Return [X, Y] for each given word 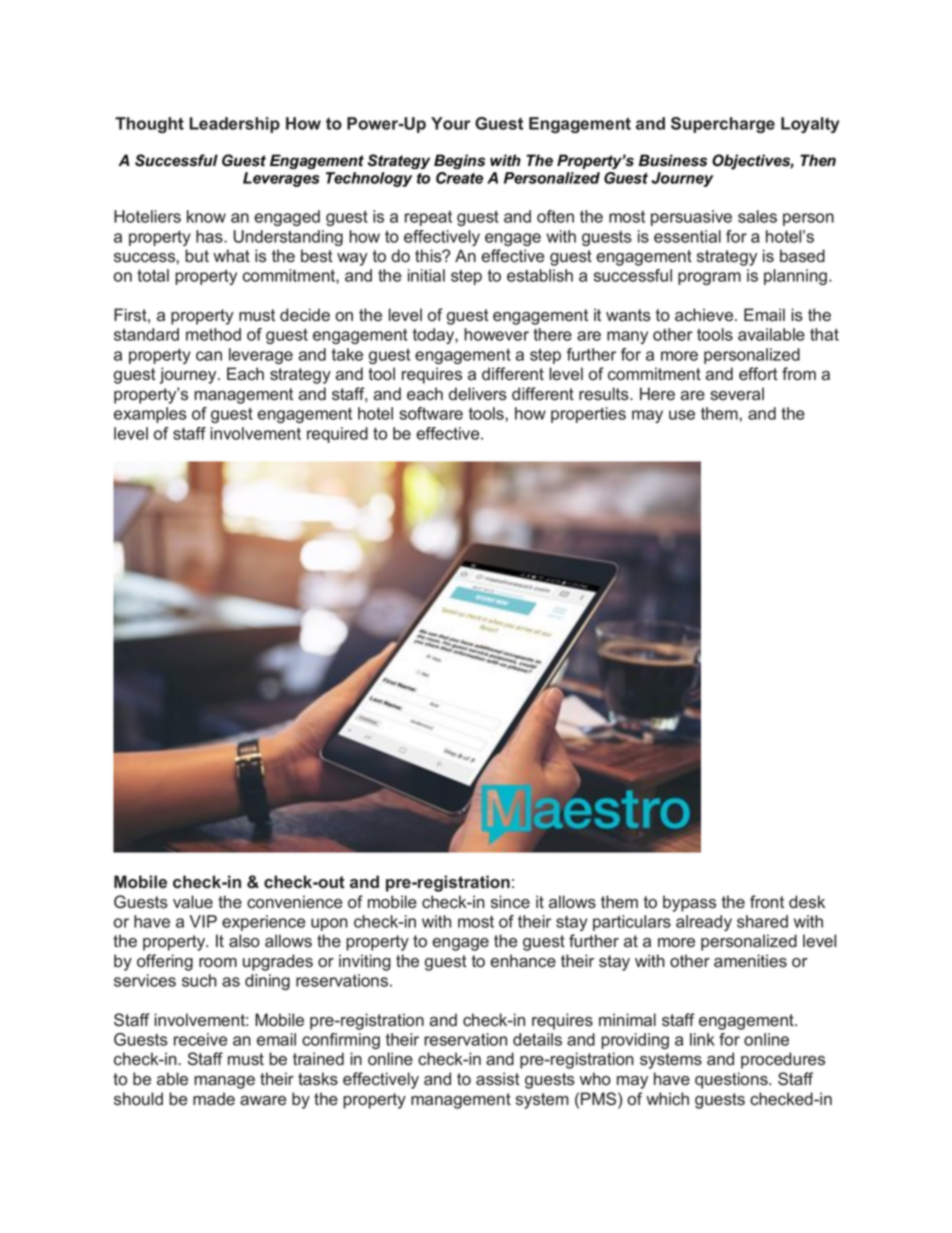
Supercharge [723, 125]
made [214, 1099]
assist [498, 1079]
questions [732, 1080]
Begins [459, 161]
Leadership [234, 125]
